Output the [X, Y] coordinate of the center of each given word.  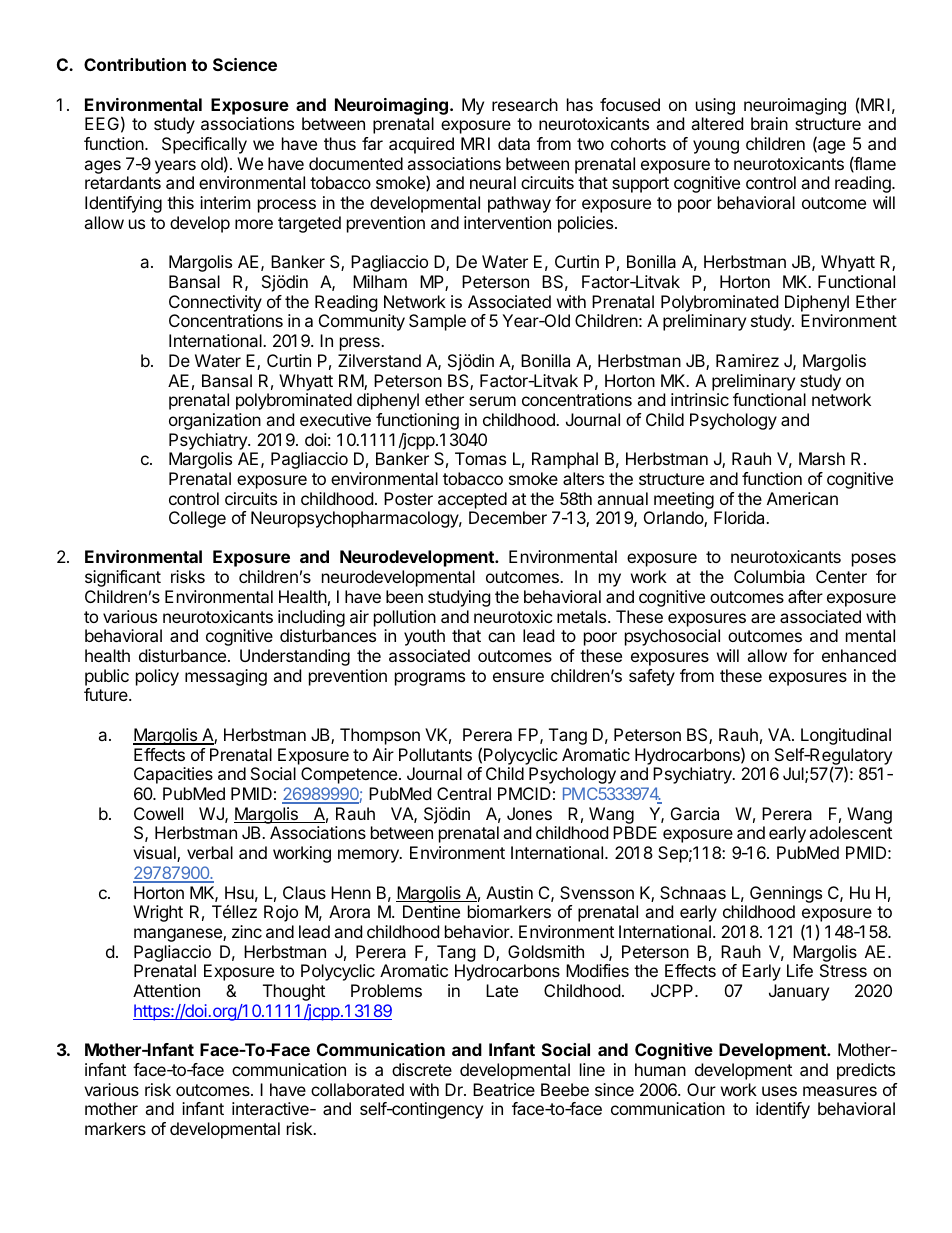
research [525, 104]
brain [769, 123]
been [404, 596]
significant [123, 578]
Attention [166, 990]
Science [245, 64]
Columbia [769, 576]
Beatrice [504, 1089]
